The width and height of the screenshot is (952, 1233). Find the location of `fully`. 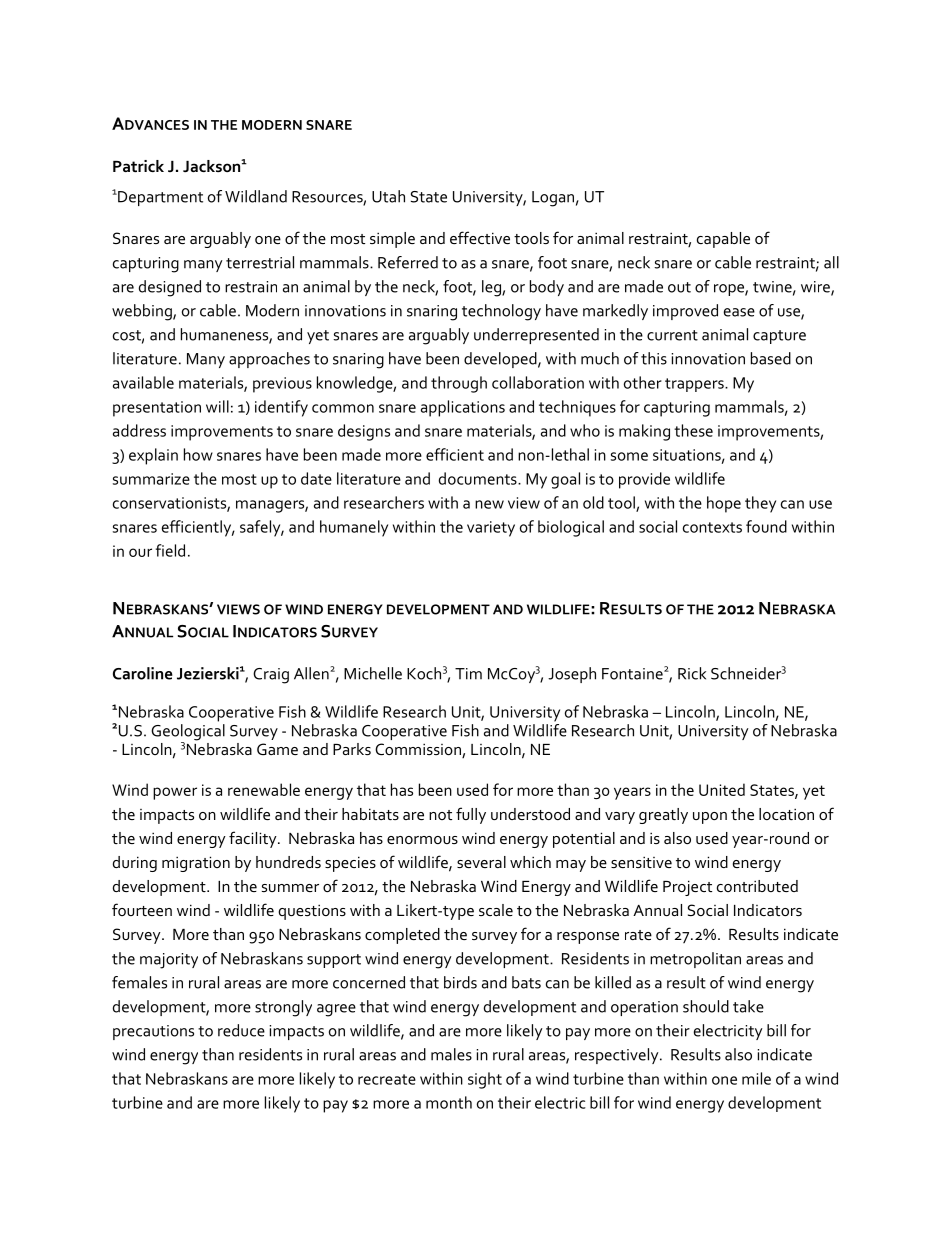

fully is located at coordinates (471, 815).
